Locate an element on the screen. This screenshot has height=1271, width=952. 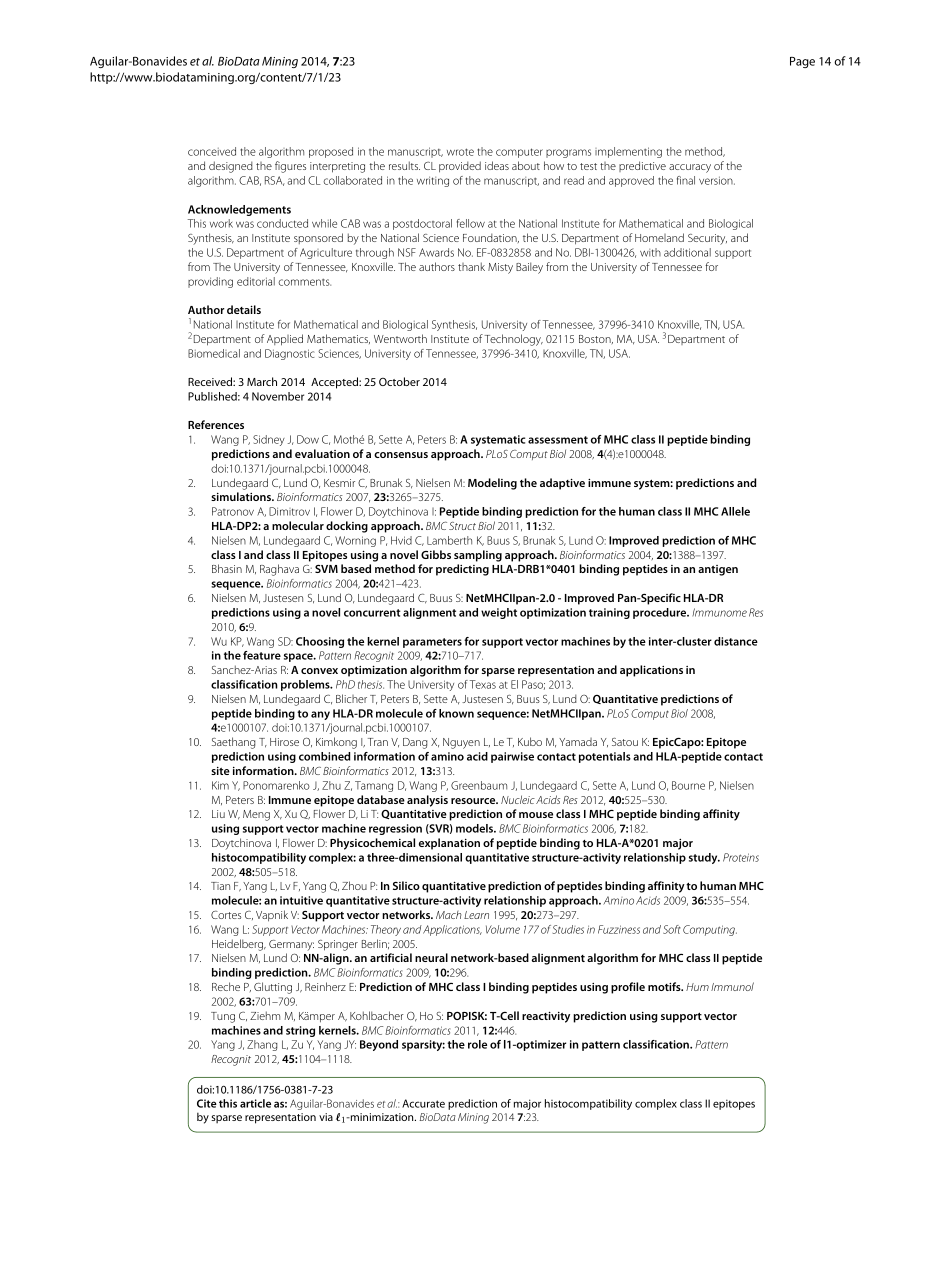
wrote is located at coordinates (460, 152).
